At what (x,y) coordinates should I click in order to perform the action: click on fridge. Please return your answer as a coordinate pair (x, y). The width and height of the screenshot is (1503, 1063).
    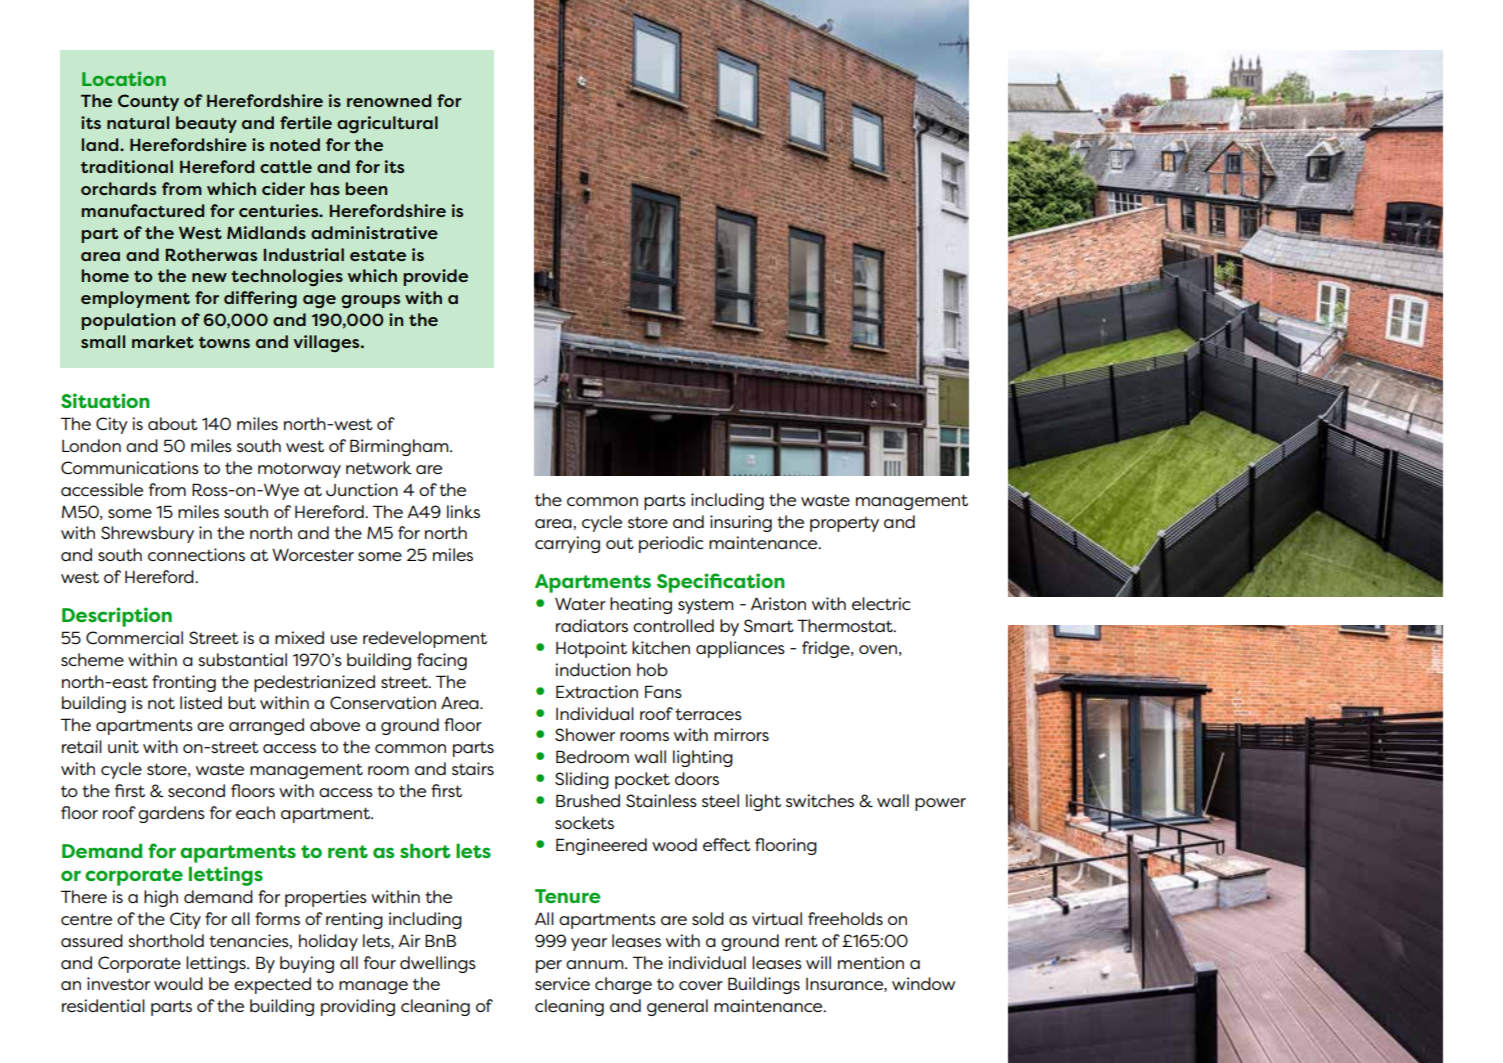
    Looking at the image, I should click on (827, 649).
